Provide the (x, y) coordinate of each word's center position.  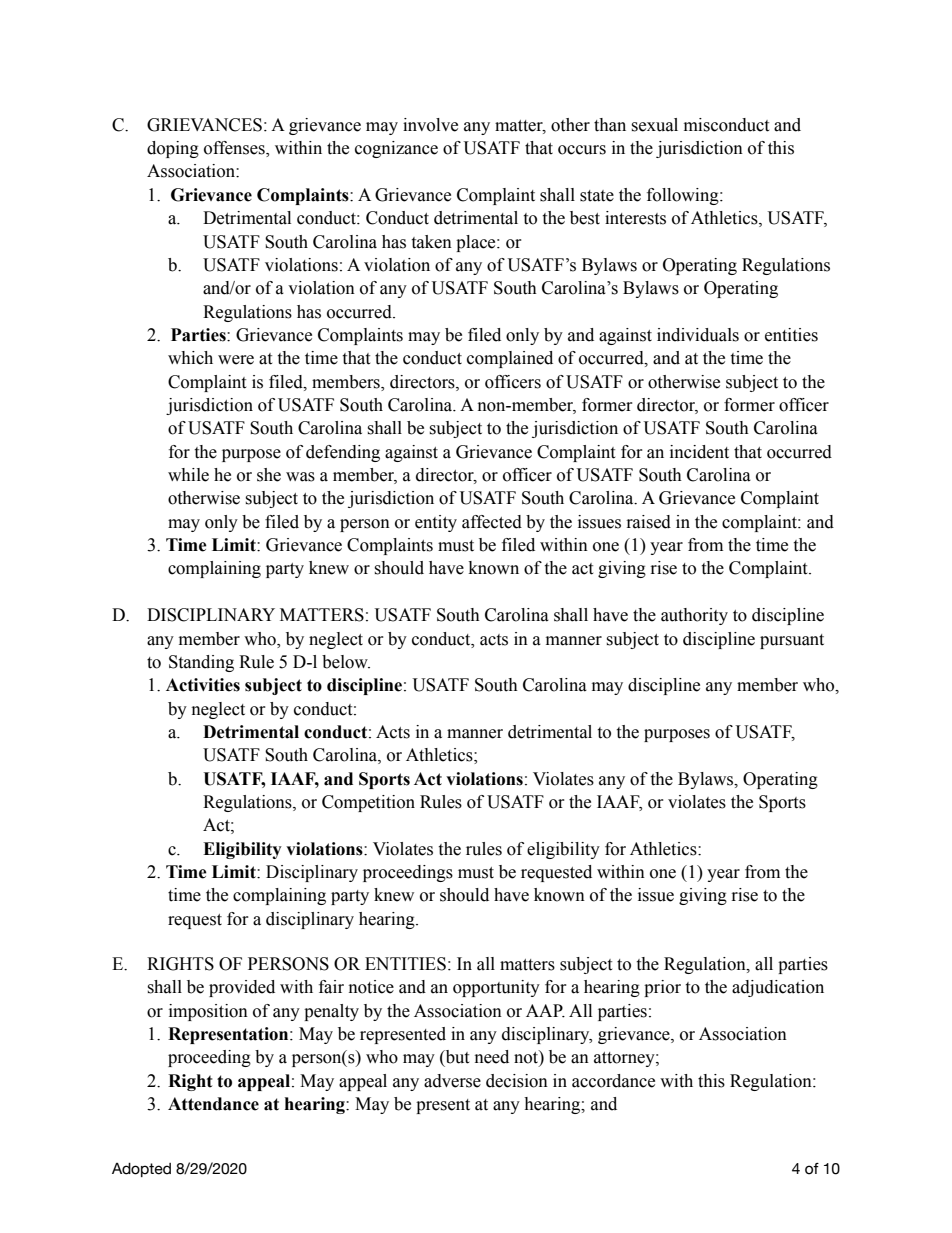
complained (510, 359)
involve (430, 125)
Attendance (213, 1104)
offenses (235, 149)
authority (694, 616)
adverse (452, 1081)
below (346, 662)
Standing (201, 663)
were (236, 360)
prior (662, 988)
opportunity (496, 988)
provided (242, 988)
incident (699, 452)
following (684, 196)
